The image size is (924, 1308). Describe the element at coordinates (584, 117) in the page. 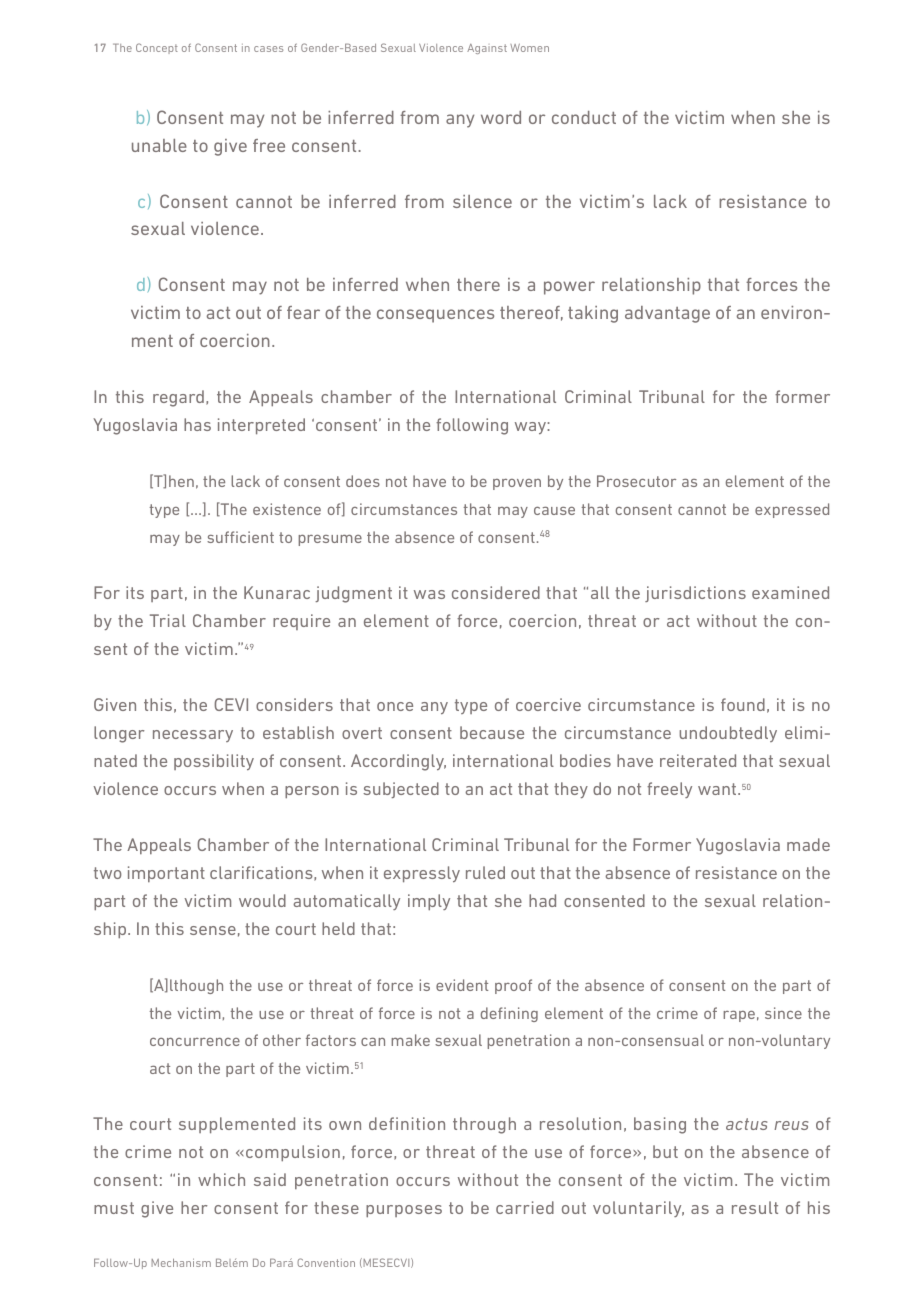

I see `conduct` at that location.
